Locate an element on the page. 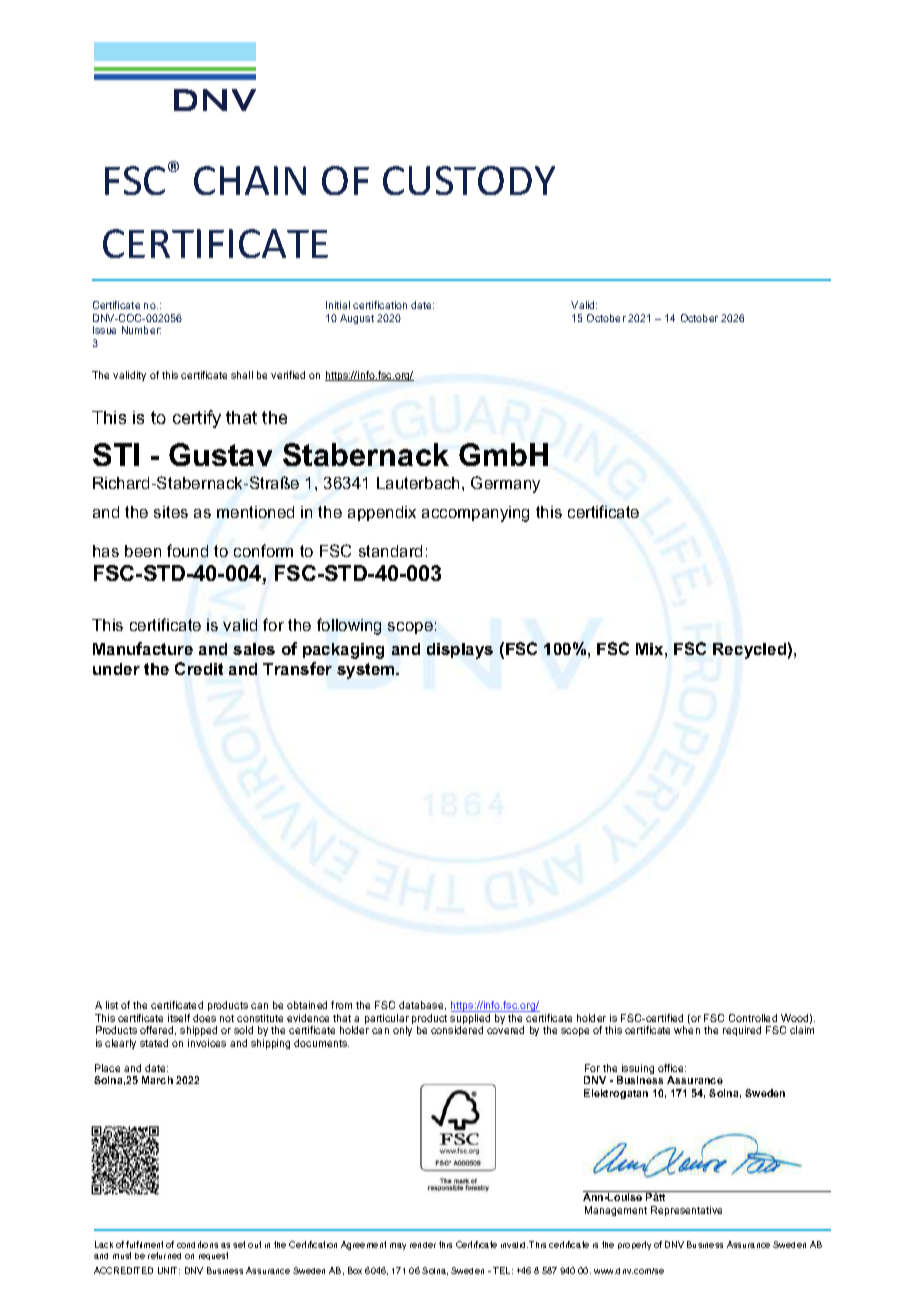 This page has height=1308, width=924. render is located at coordinates (423, 1245).
